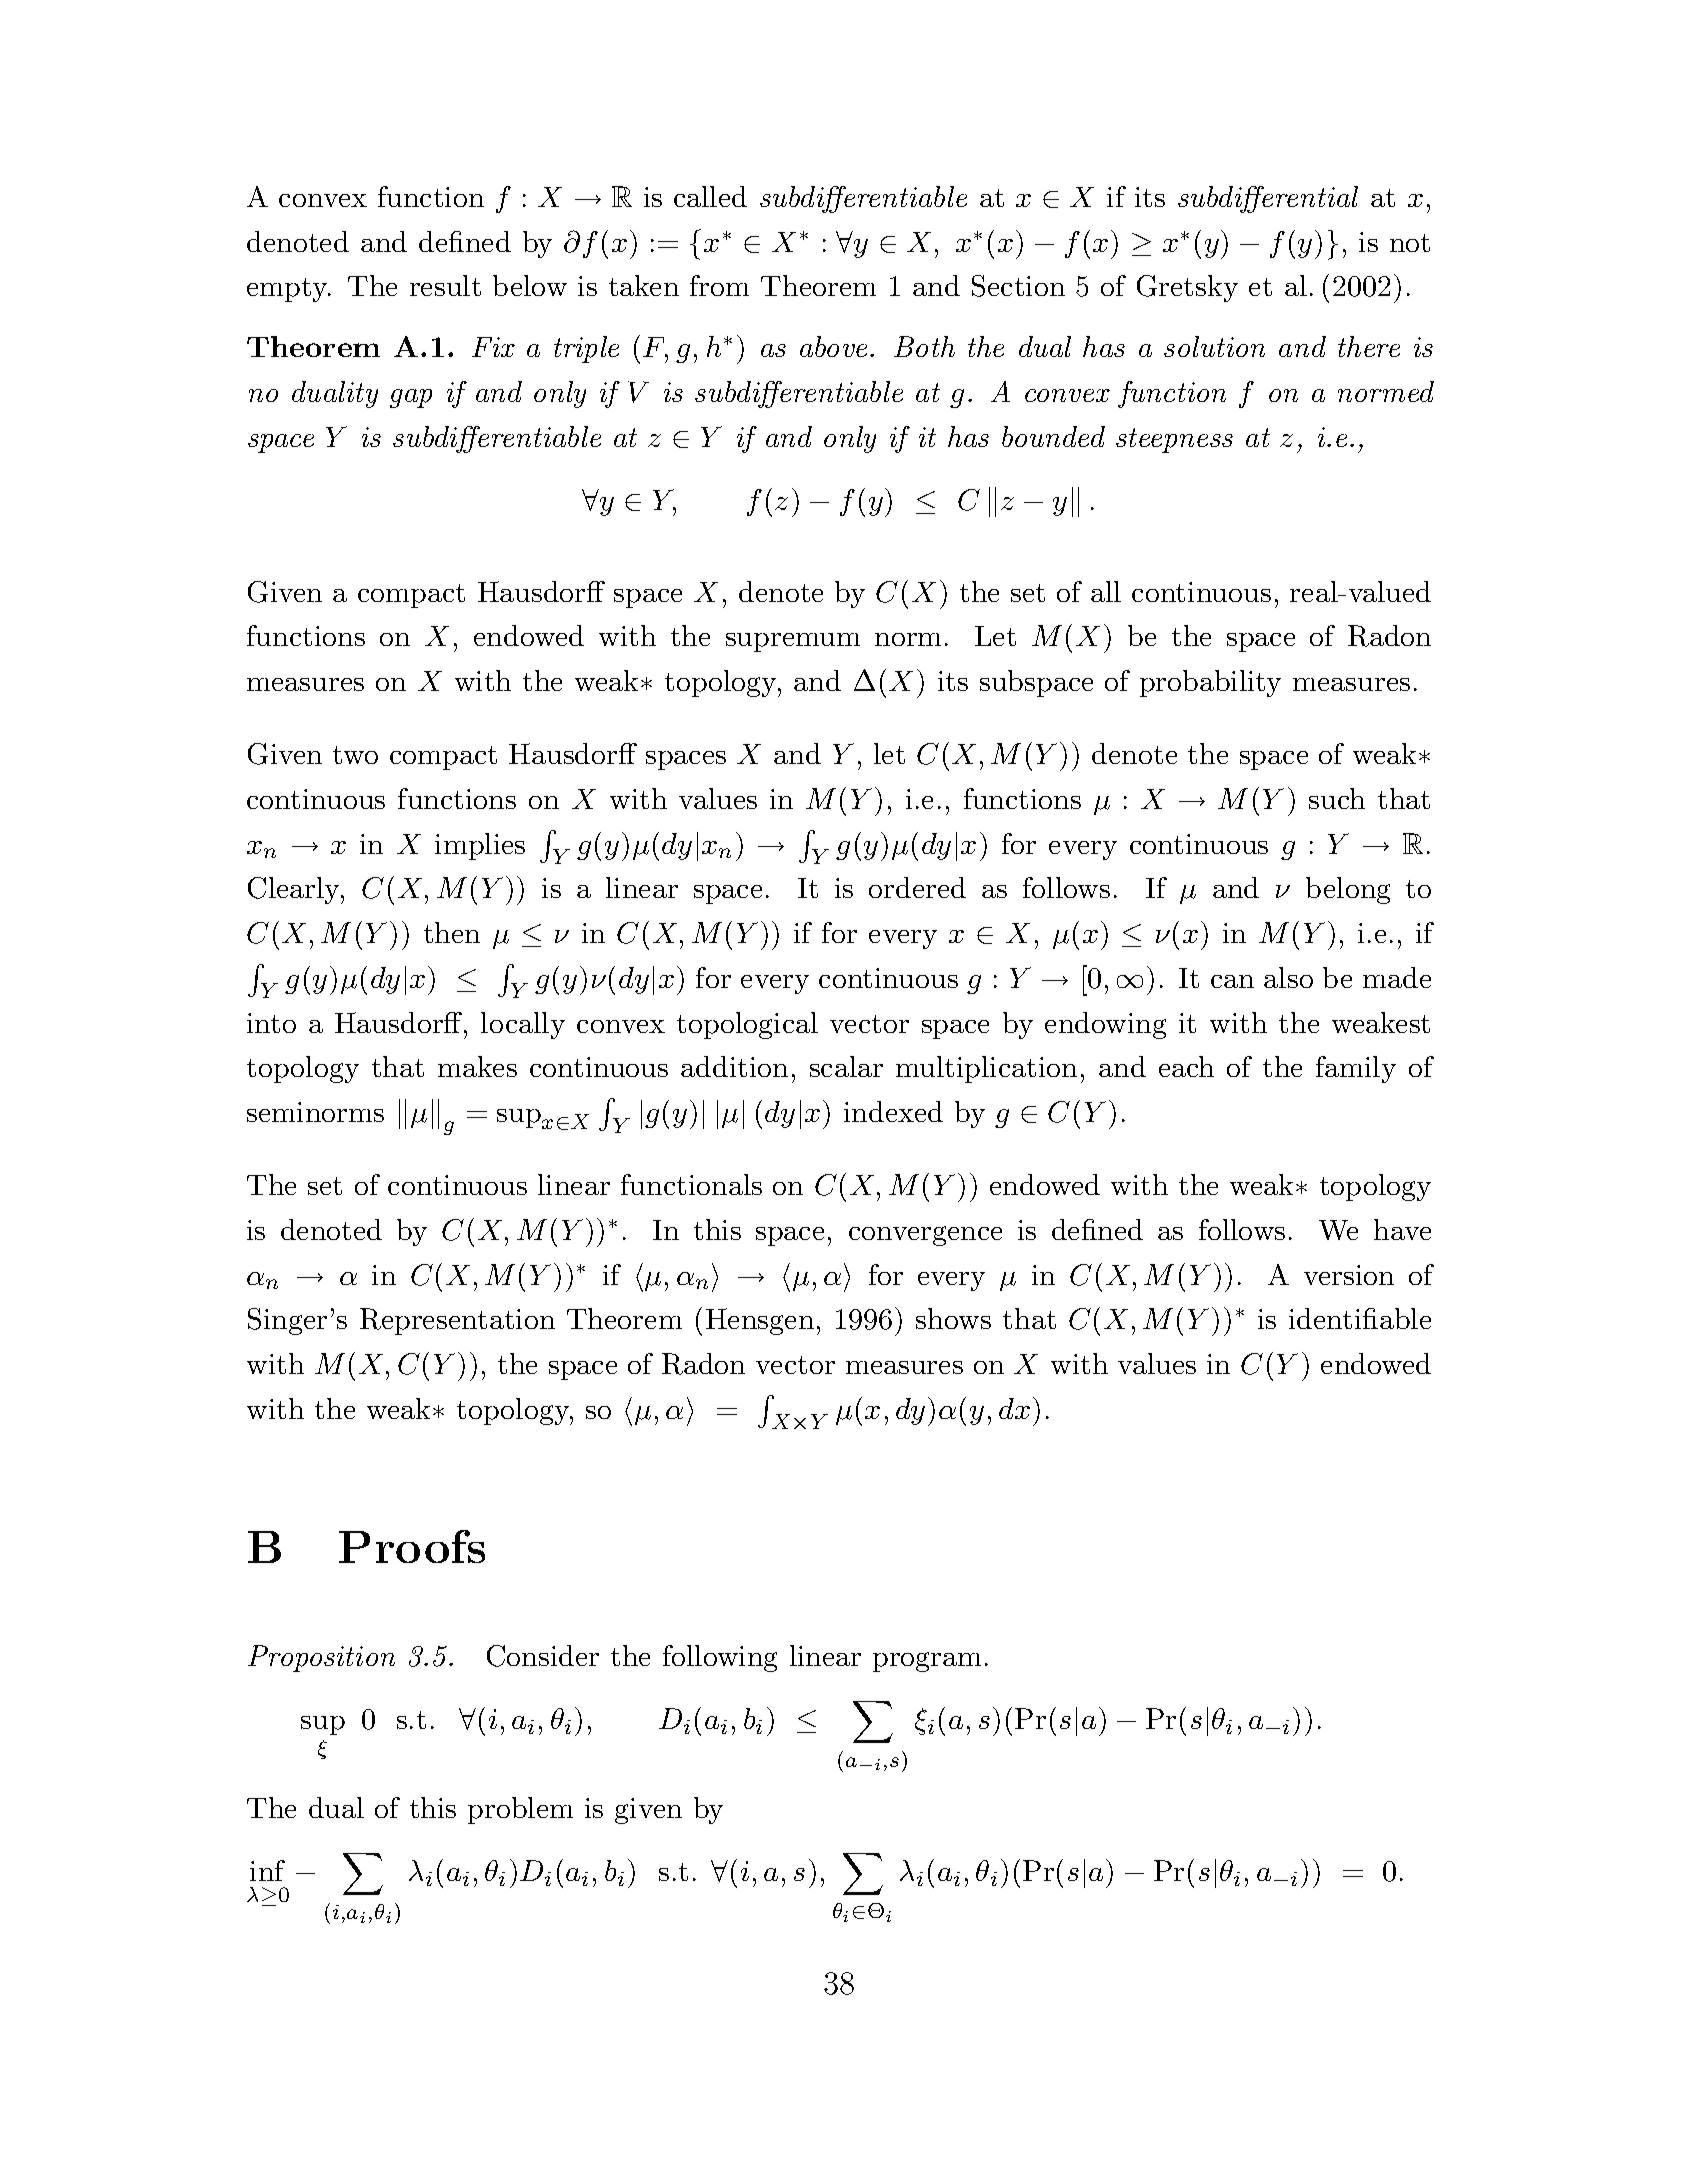  I want to click on from, so click(719, 285).
